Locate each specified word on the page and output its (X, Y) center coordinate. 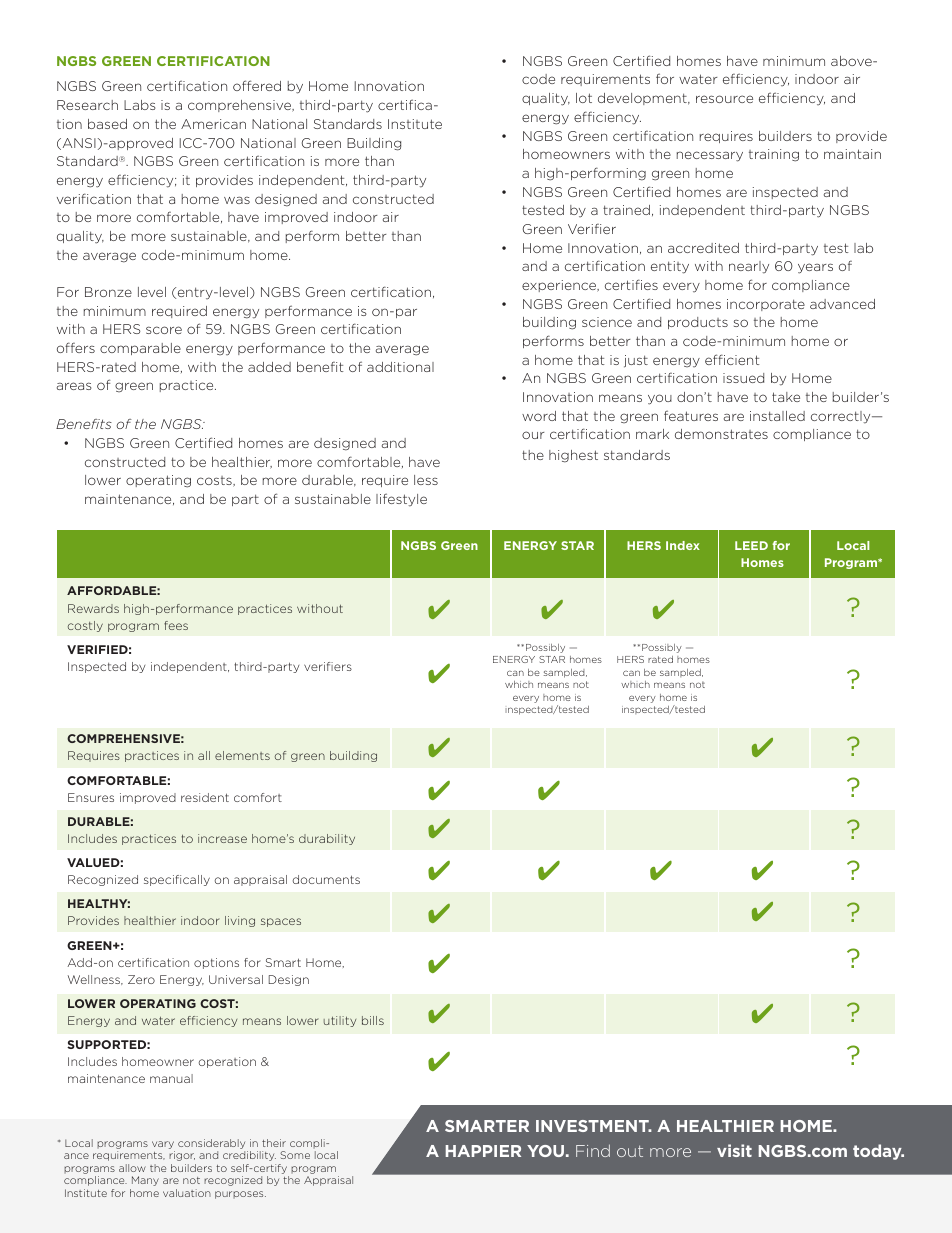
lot (584, 98)
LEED (751, 545)
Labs (140, 105)
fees (176, 625)
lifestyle (401, 500)
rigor (182, 1156)
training (774, 155)
